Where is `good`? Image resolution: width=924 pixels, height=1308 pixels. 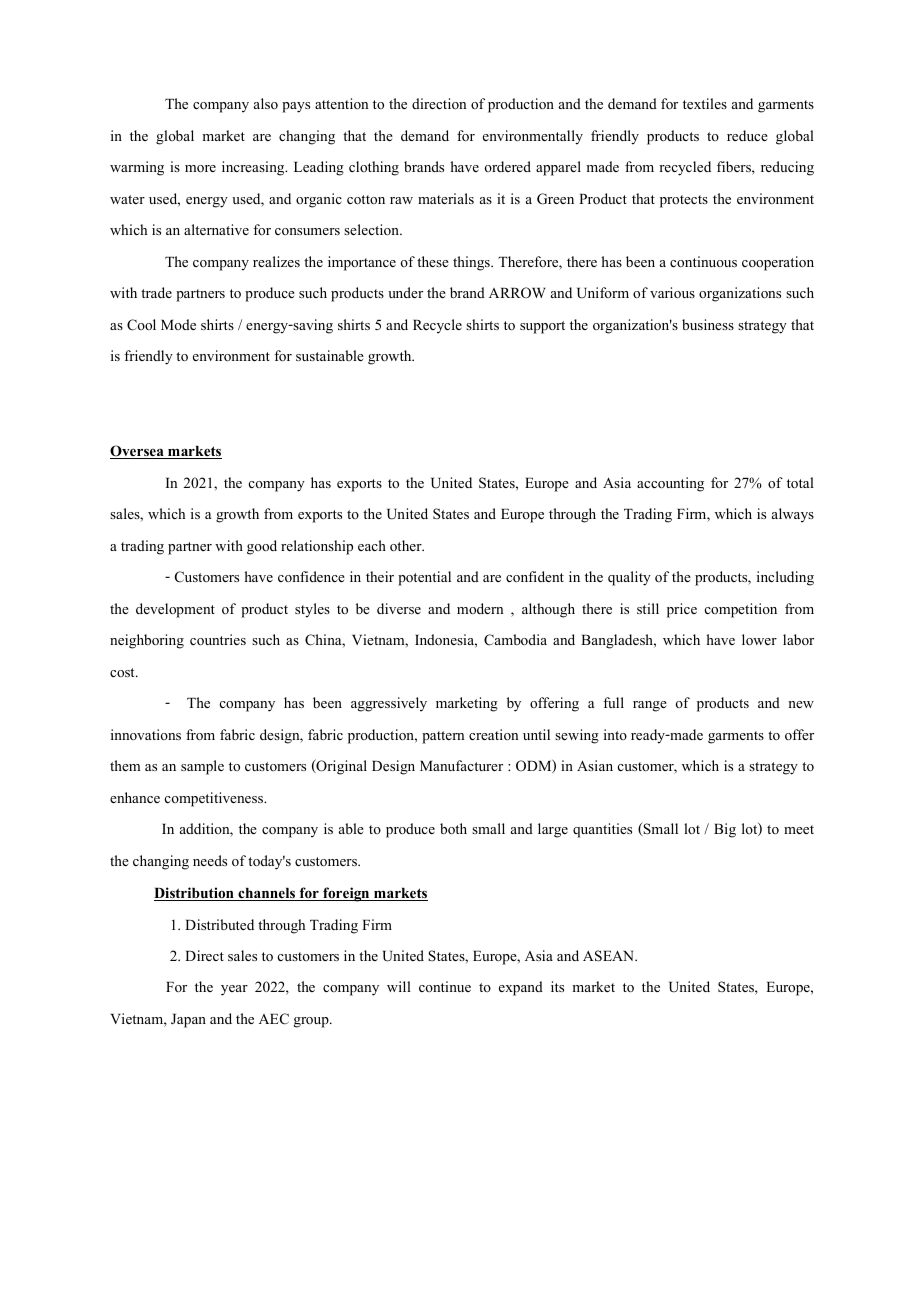
good is located at coordinates (262, 547).
